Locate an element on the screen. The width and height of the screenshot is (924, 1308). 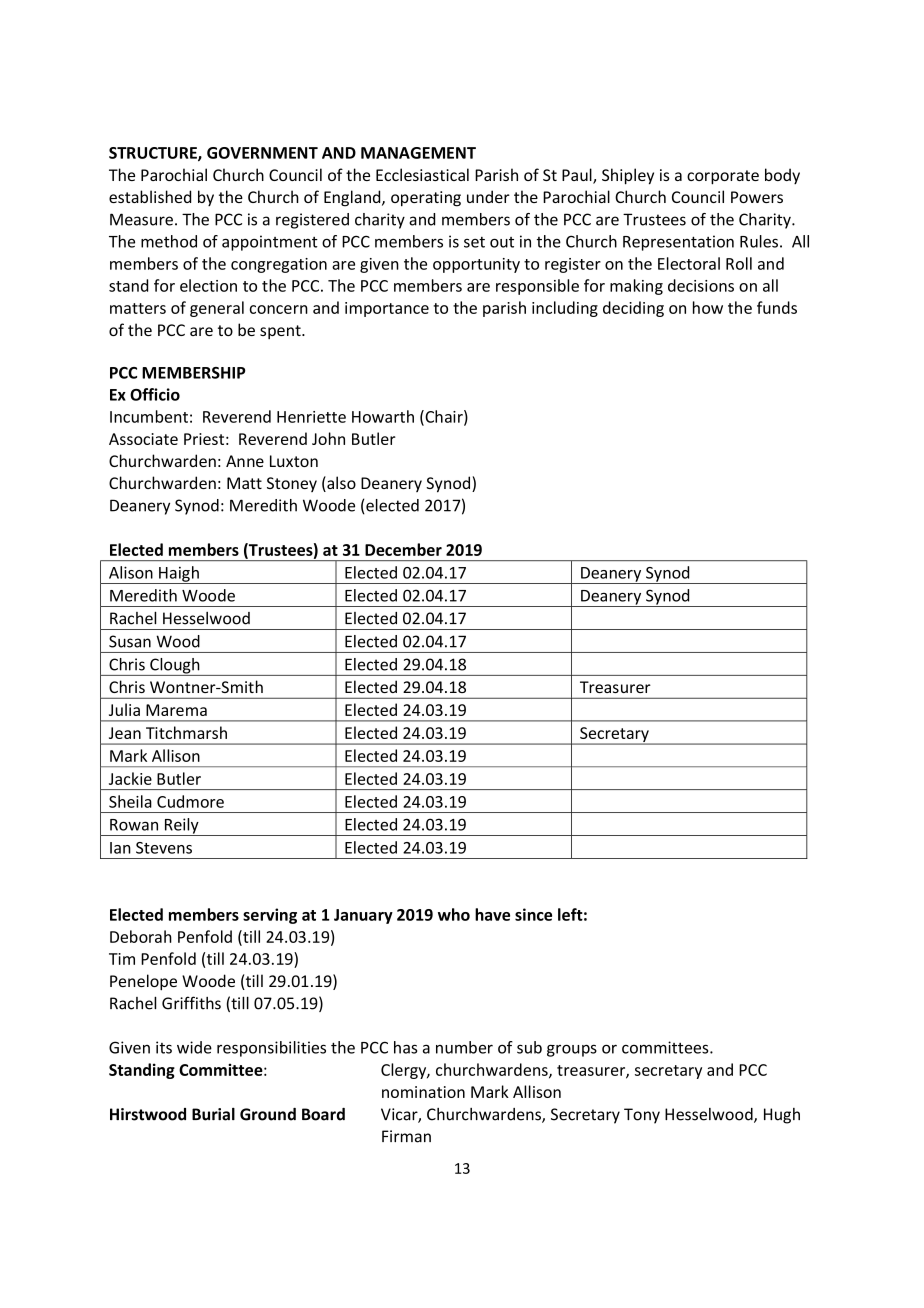
have is located at coordinates (492, 914).
